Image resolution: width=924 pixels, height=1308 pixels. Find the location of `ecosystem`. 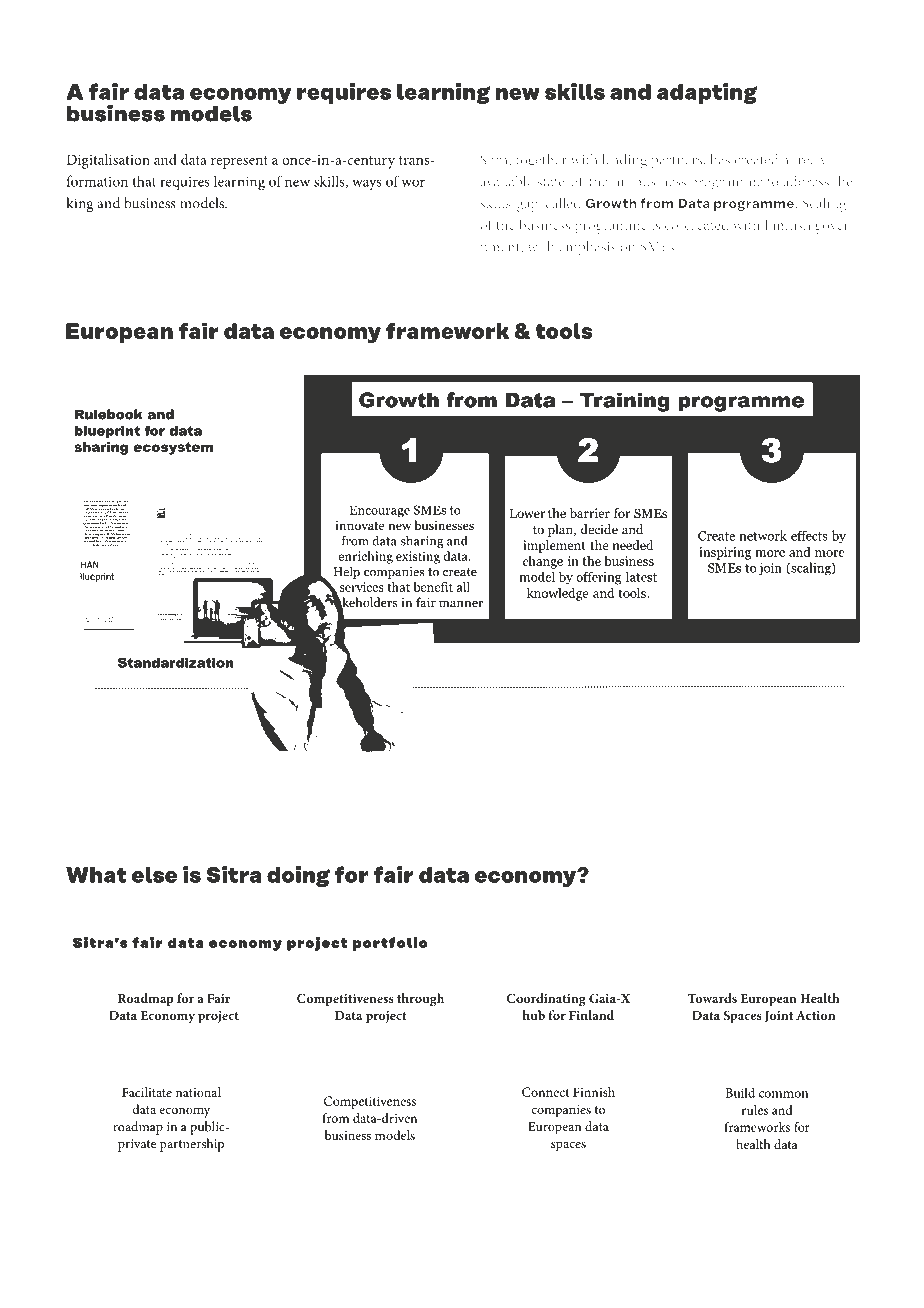

ecosystem is located at coordinates (173, 448).
